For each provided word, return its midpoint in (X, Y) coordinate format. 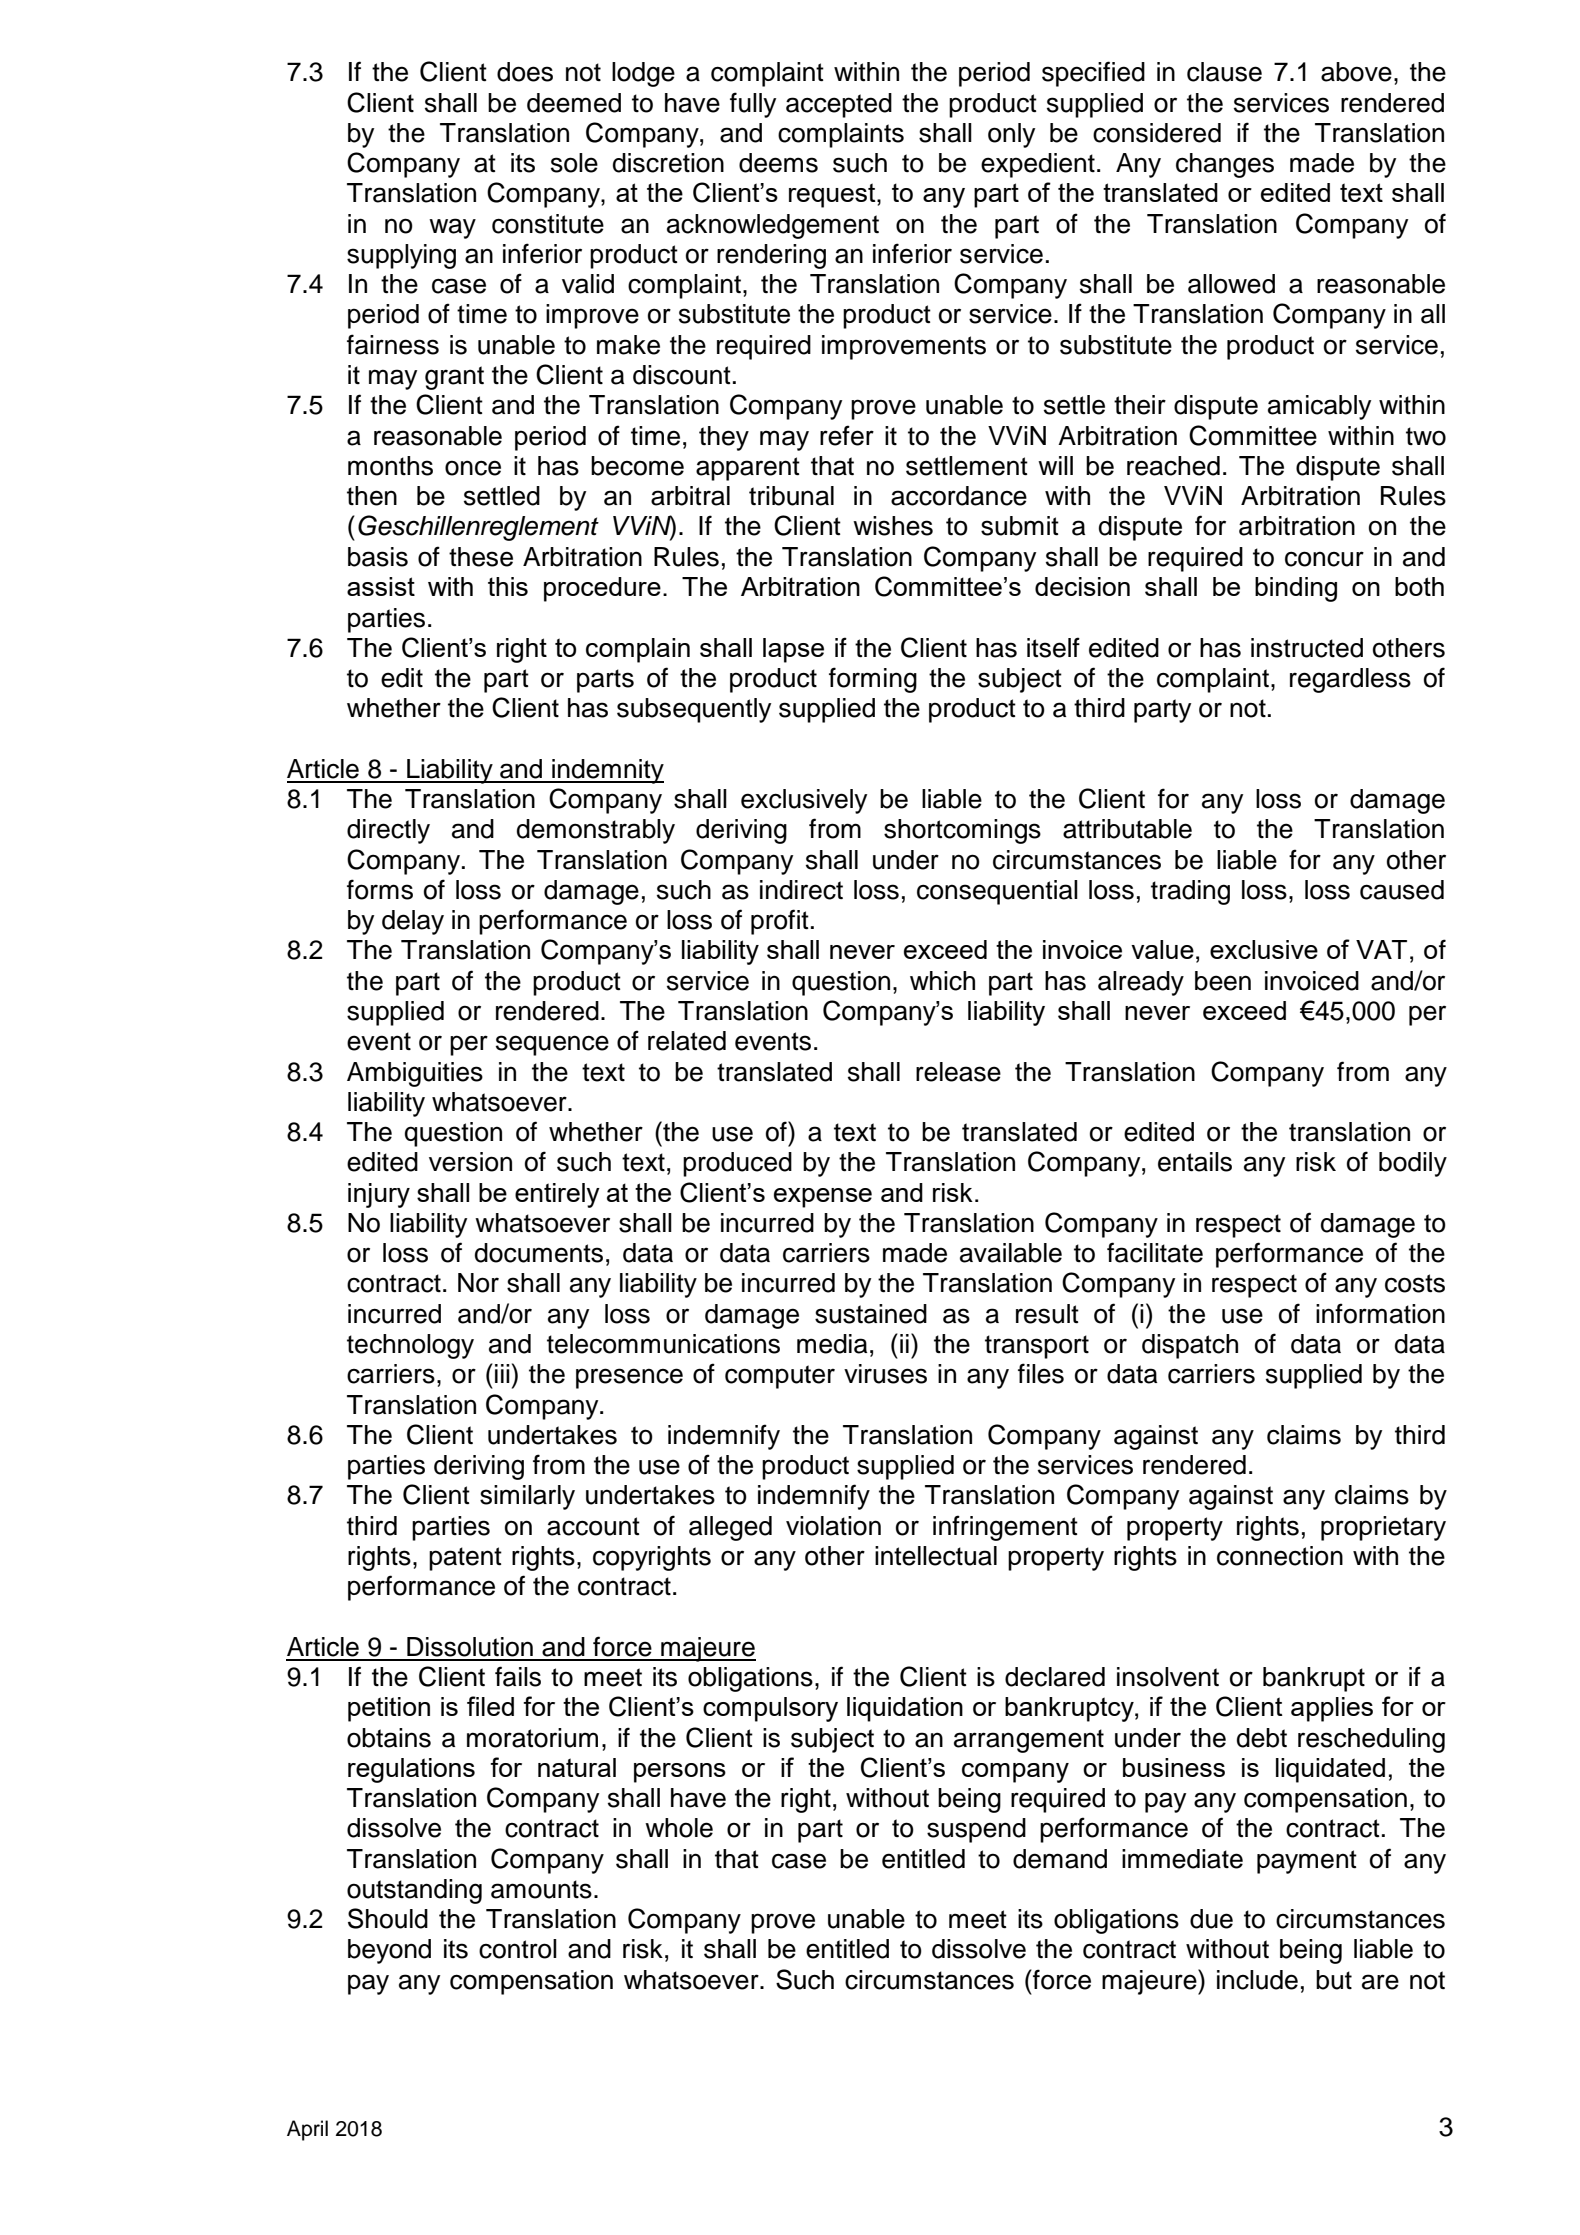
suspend (976, 1830)
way (452, 228)
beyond (389, 1951)
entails (1195, 1162)
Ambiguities (415, 1074)
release (958, 1072)
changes (1225, 165)
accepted (839, 105)
